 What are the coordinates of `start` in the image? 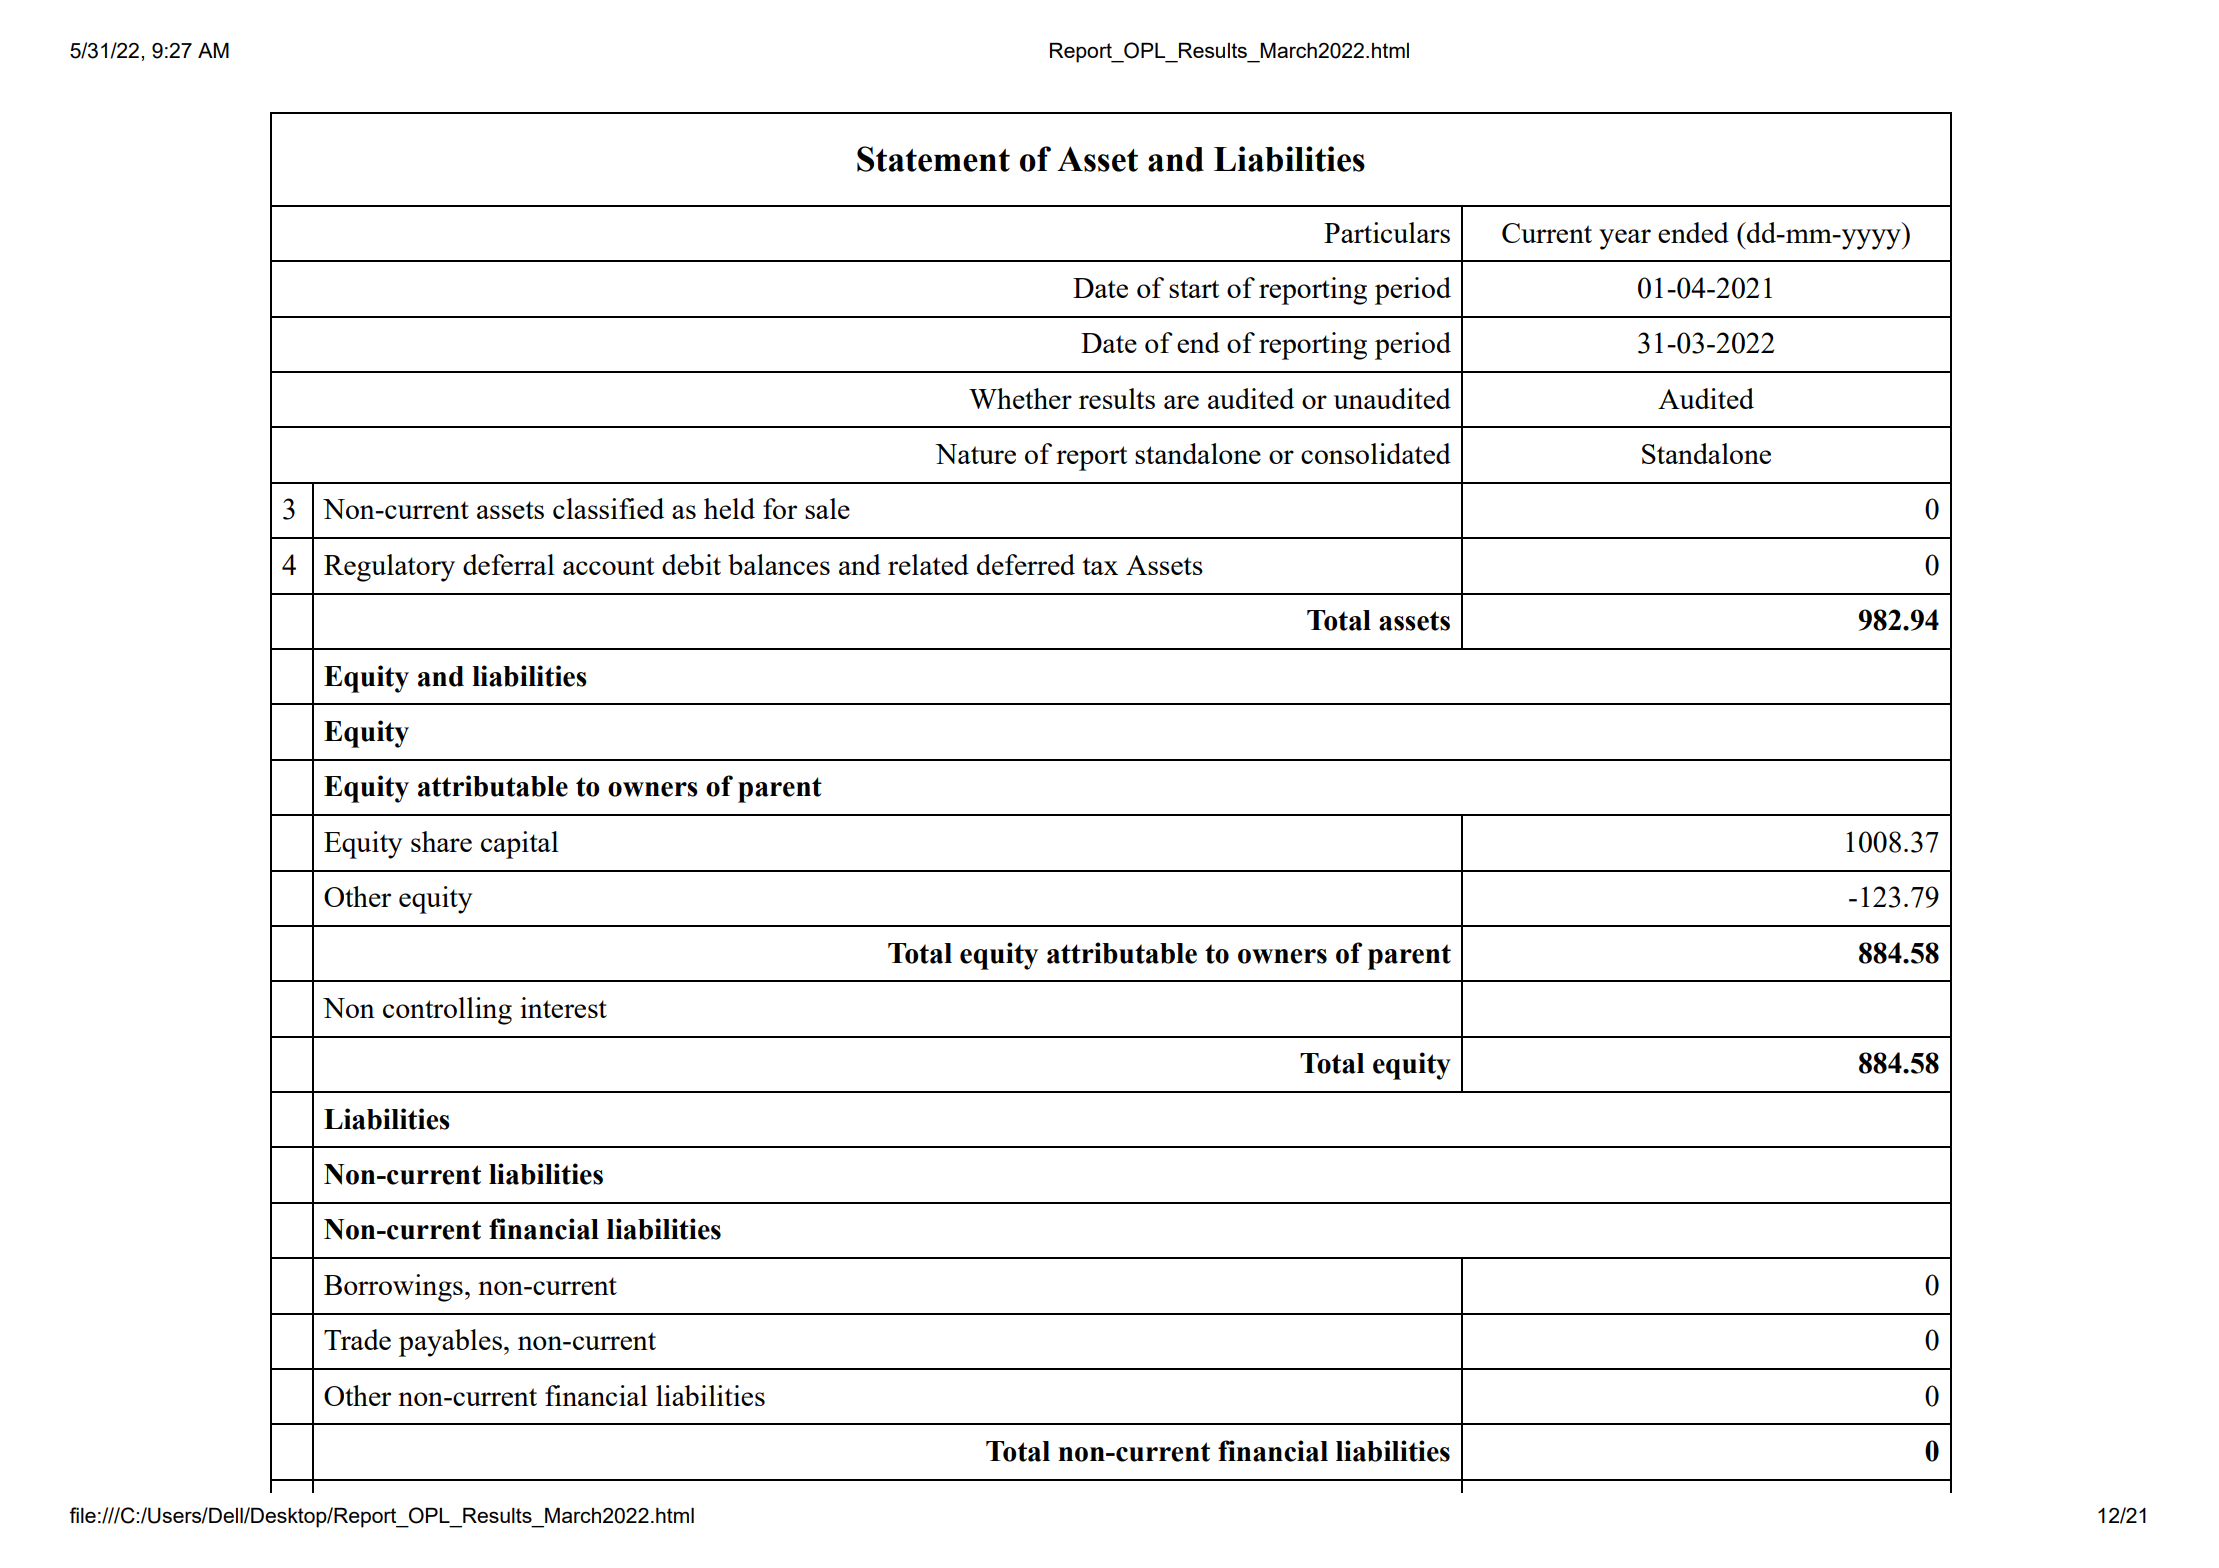 It's located at (1194, 289).
